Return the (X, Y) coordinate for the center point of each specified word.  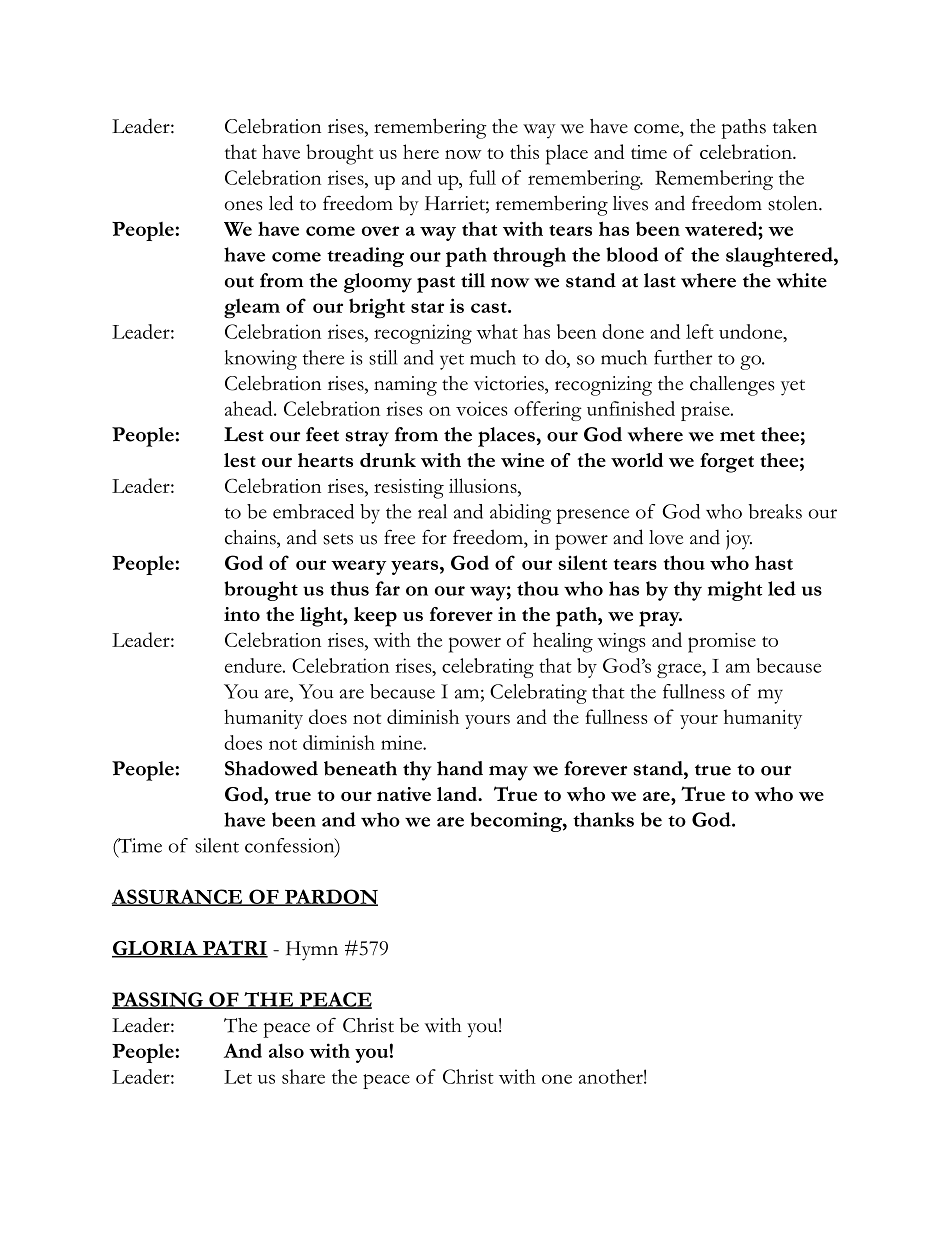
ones (244, 206)
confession (291, 846)
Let (238, 1077)
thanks (603, 819)
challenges (732, 386)
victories (510, 383)
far (387, 588)
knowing (261, 360)
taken (795, 126)
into (242, 614)
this (524, 151)
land (458, 794)
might (735, 591)
